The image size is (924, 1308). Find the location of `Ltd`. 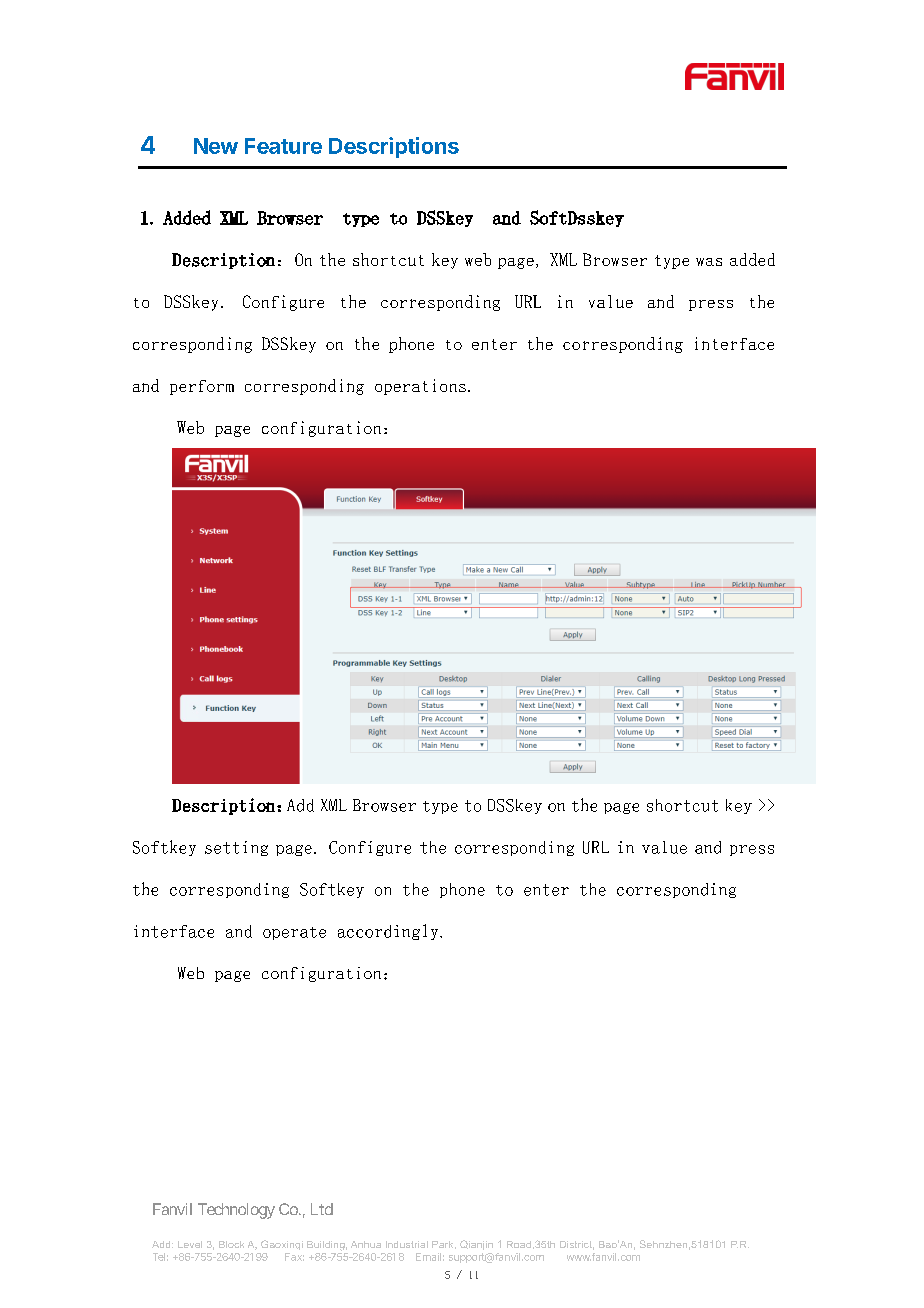

Ltd is located at coordinates (322, 1209).
